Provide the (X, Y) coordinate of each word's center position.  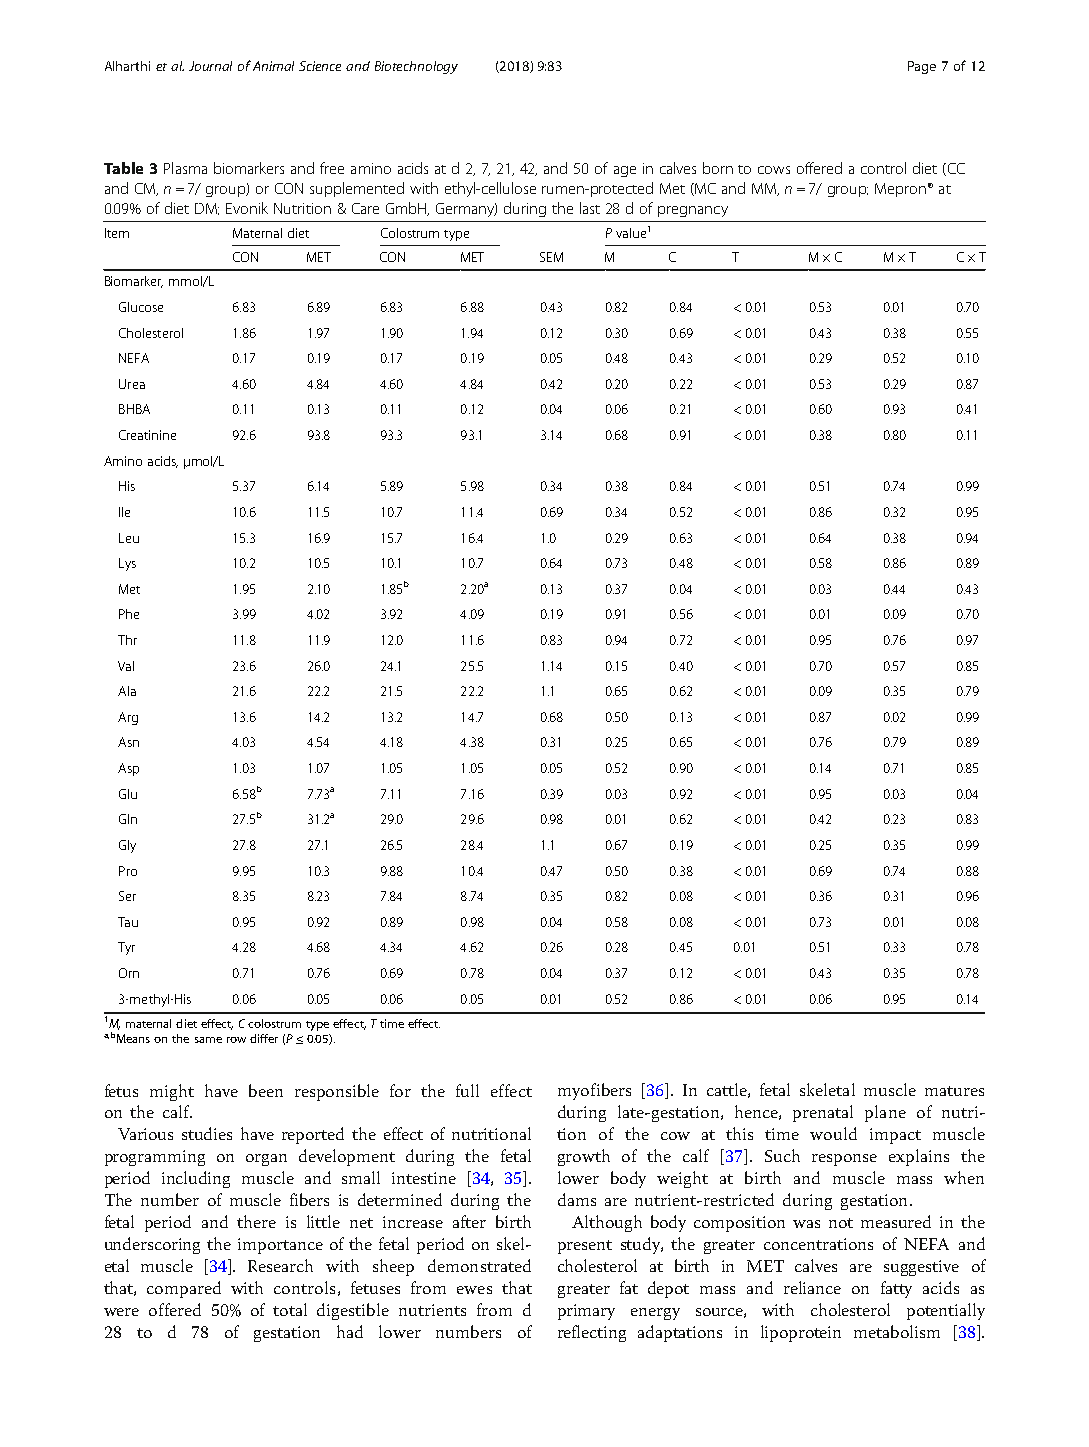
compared (184, 1289)
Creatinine (147, 435)
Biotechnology (416, 67)
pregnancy (693, 211)
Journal (210, 66)
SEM (551, 257)
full (467, 1090)
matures (954, 1091)
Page (922, 67)
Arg (128, 718)
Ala (127, 691)
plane (885, 1113)
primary (586, 1312)
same (208, 1040)
